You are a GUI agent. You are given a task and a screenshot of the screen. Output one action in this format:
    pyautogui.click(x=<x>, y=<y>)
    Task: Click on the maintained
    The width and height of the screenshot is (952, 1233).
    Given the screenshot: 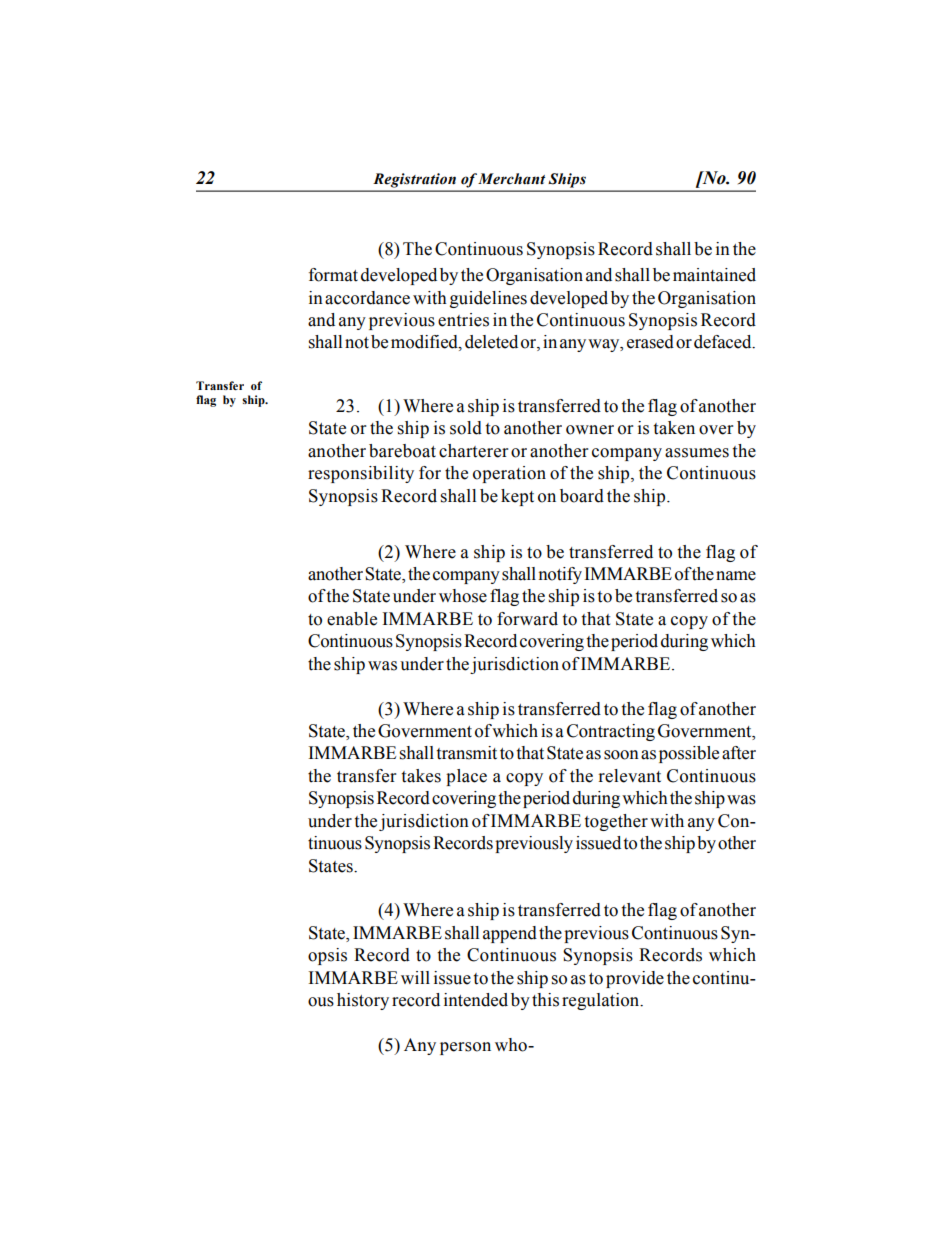 What is the action you would take?
    pyautogui.click(x=714, y=275)
